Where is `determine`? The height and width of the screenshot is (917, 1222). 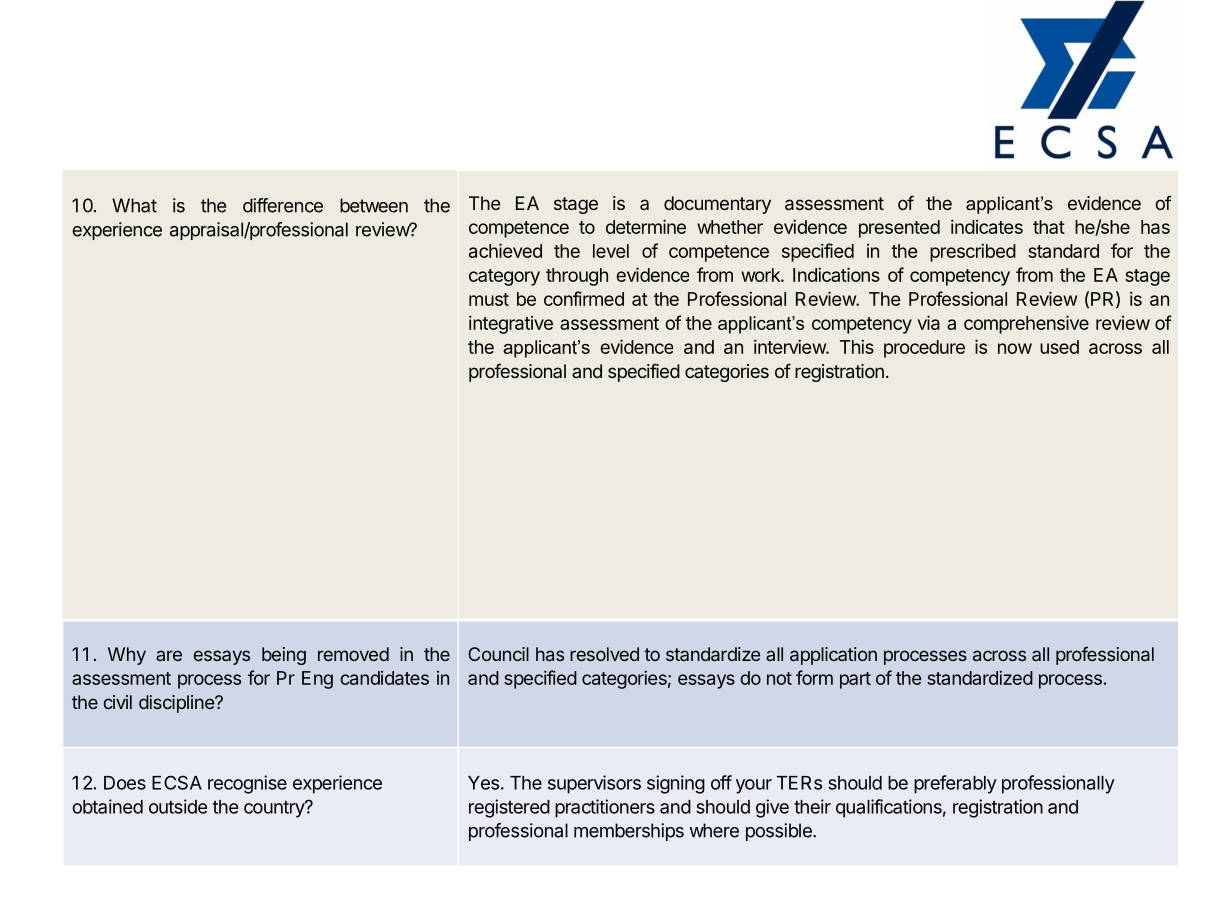 determine is located at coordinates (646, 226).
